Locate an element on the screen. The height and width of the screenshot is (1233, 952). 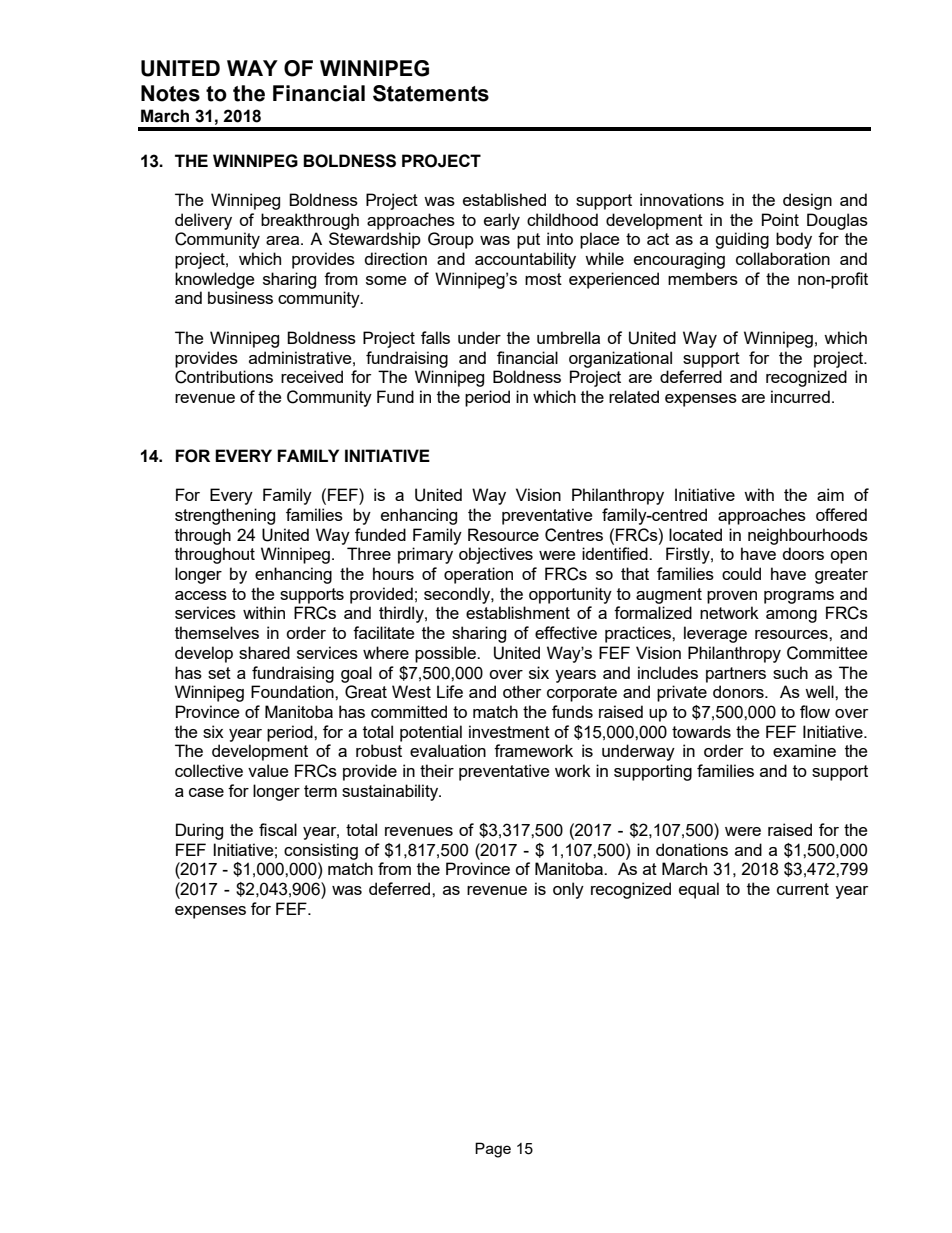
themselves is located at coordinates (217, 632).
